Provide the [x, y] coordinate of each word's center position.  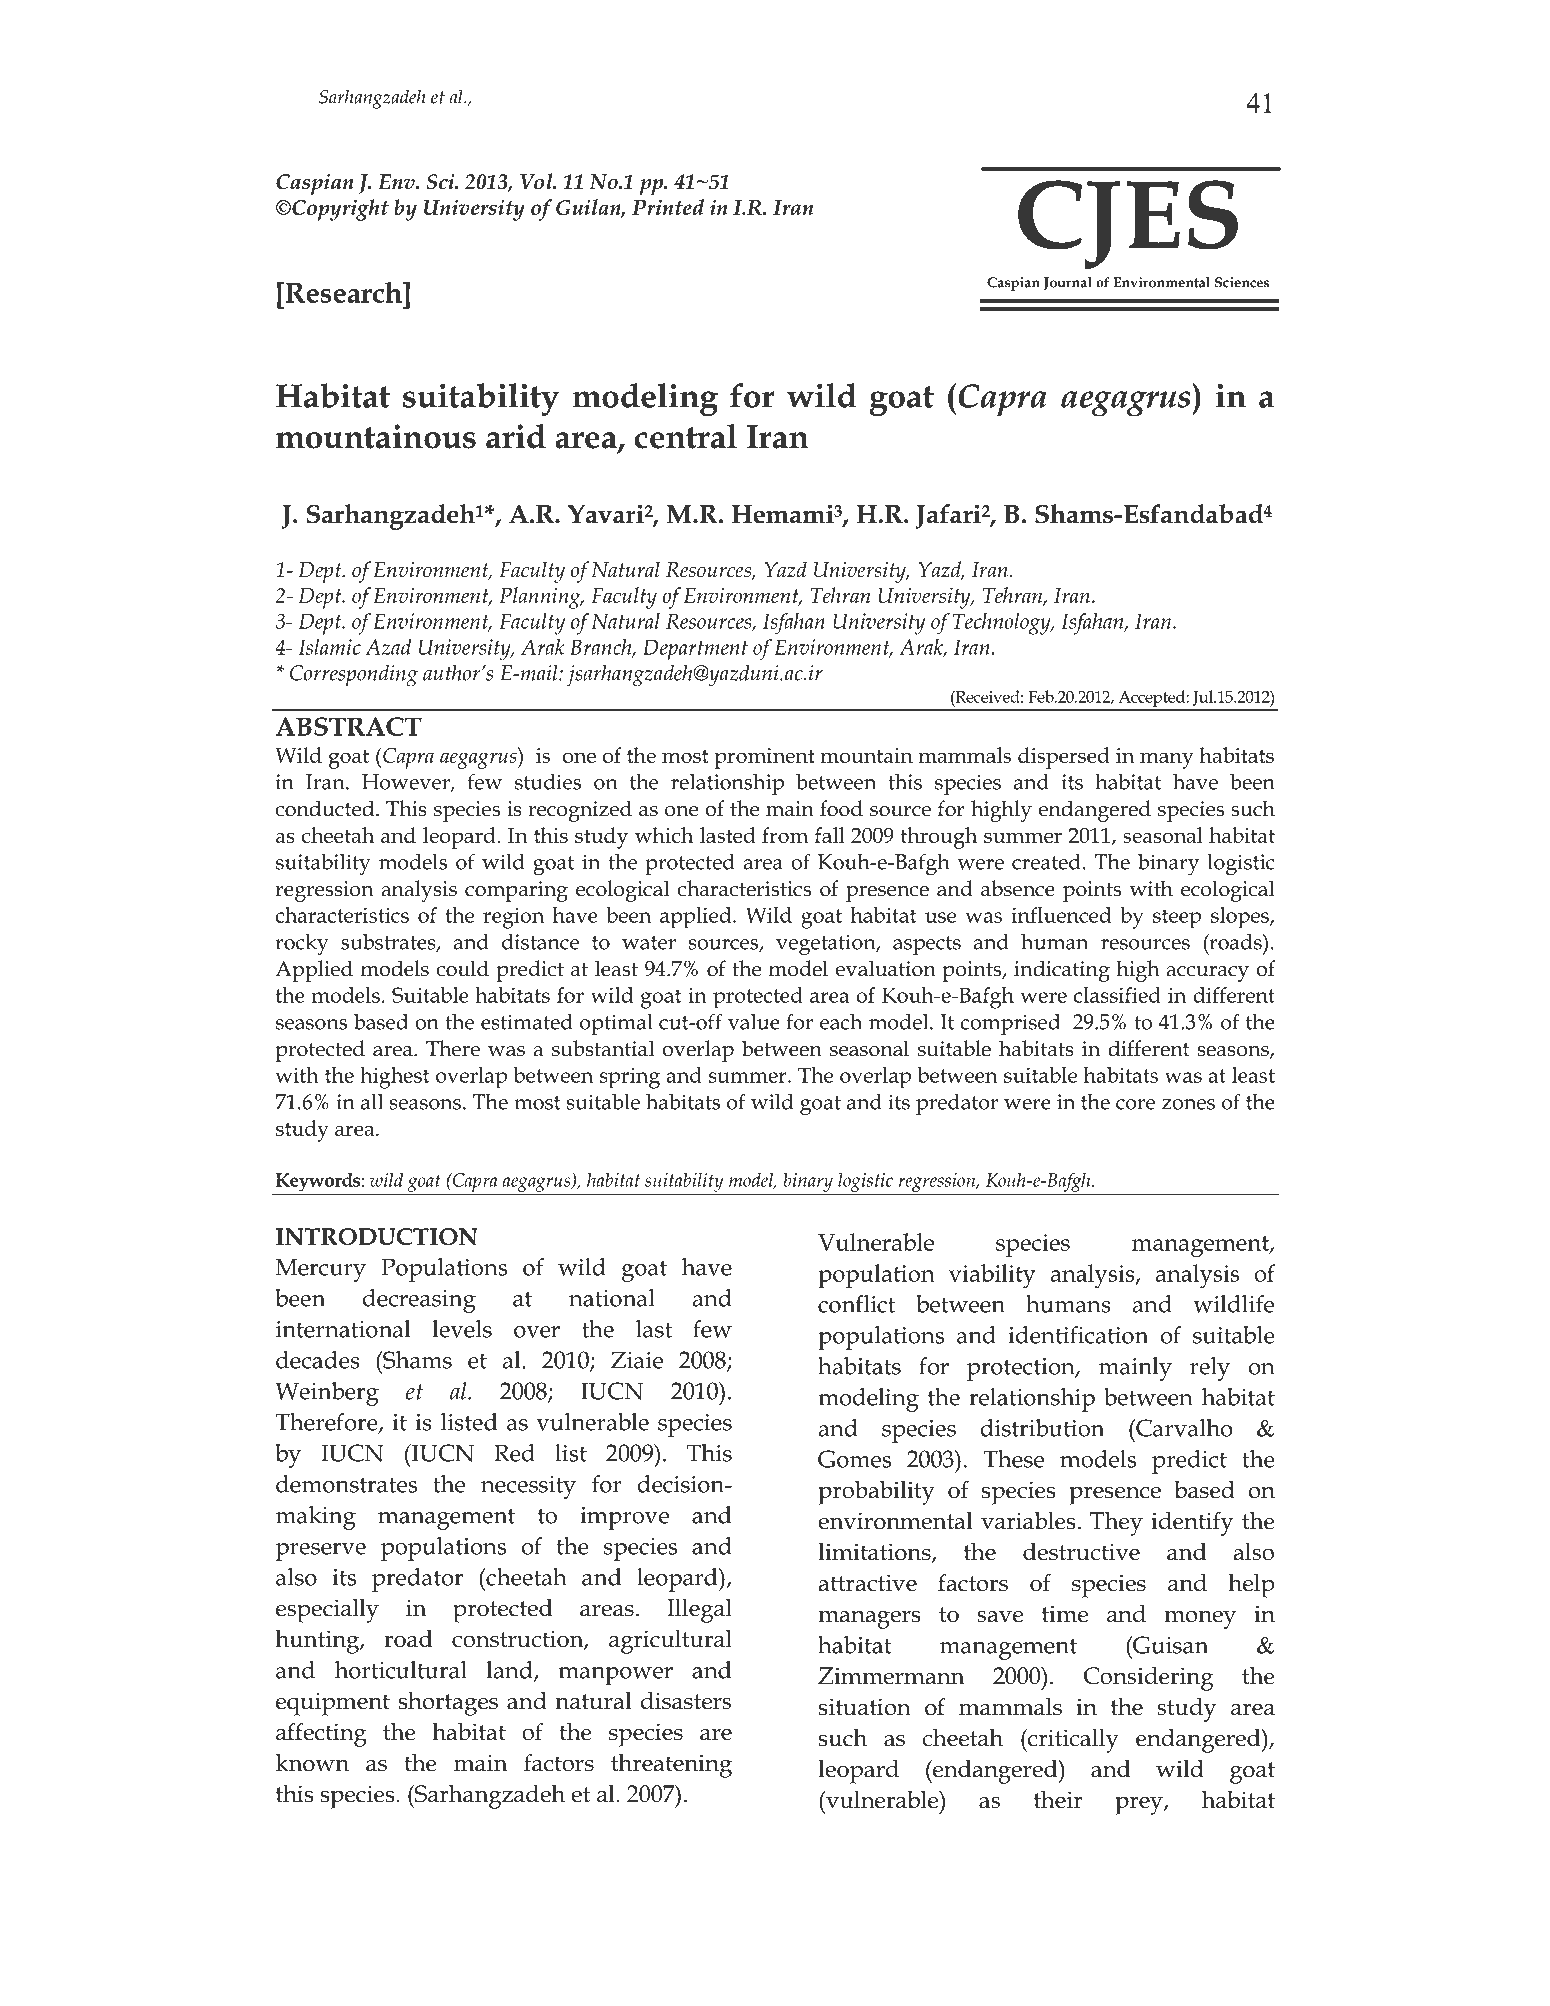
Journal [1067, 284]
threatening [671, 1766]
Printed [668, 207]
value [754, 1022]
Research [343, 292]
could [462, 968]
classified [1117, 995]
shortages [448, 1704]
